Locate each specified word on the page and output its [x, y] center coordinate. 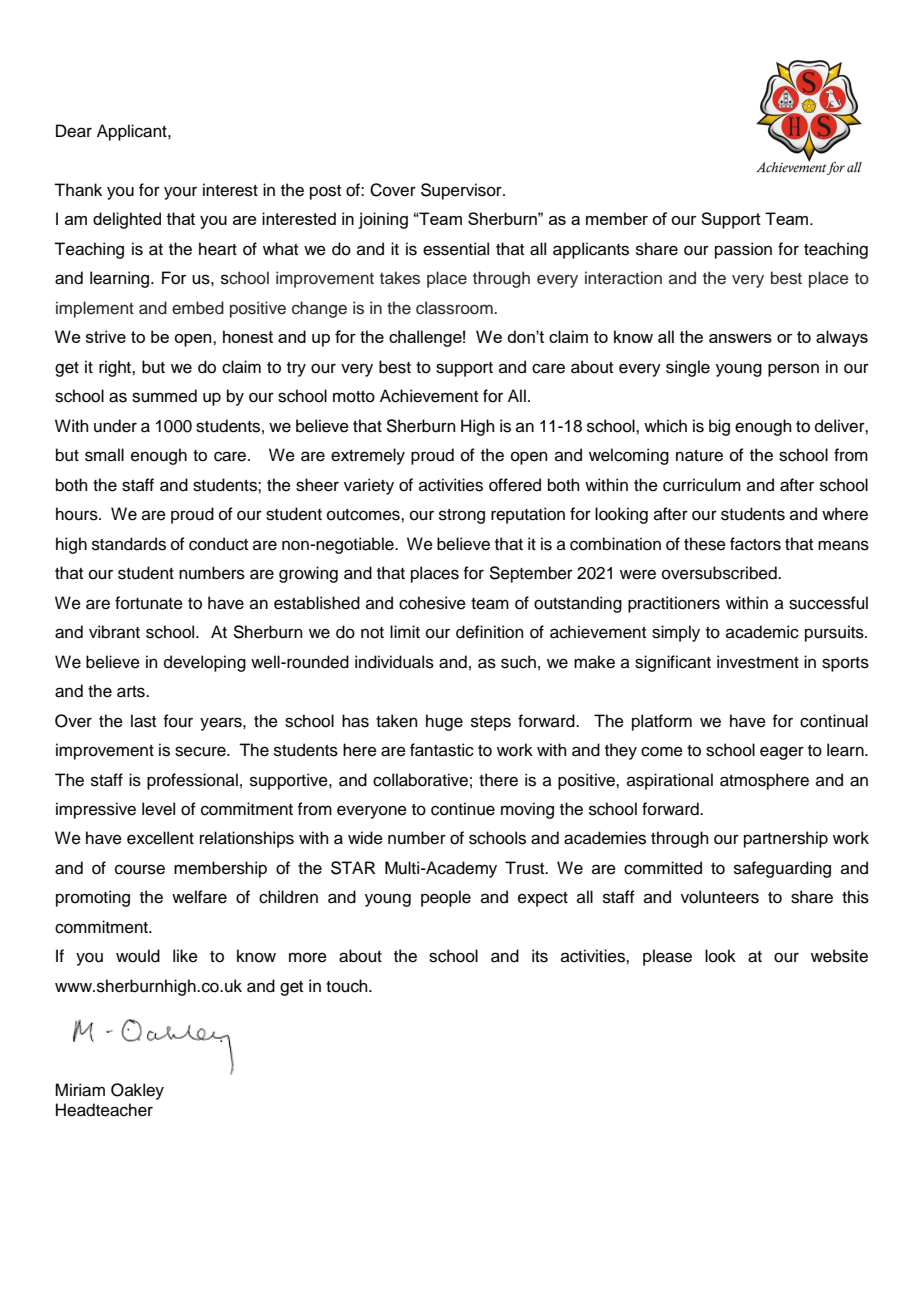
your [180, 193]
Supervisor [462, 191]
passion [743, 250]
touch [348, 986]
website [839, 956]
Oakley [137, 1091]
